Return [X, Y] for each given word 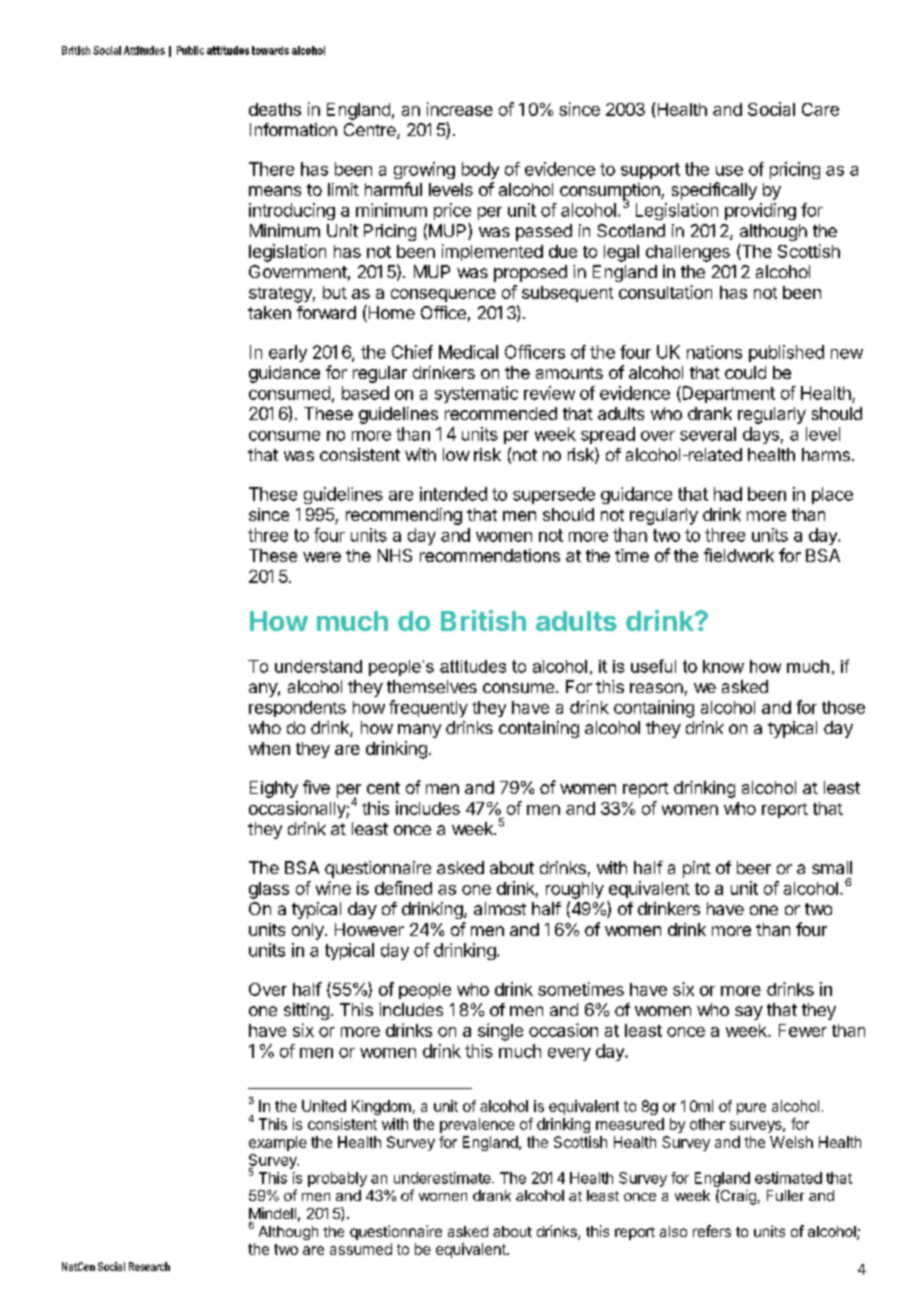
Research [149, 1266]
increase [460, 109]
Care [820, 109]
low [456, 454]
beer [754, 867]
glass [269, 890]
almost [500, 908]
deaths [275, 109]
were [322, 557]
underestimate [443, 1178]
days [761, 435]
